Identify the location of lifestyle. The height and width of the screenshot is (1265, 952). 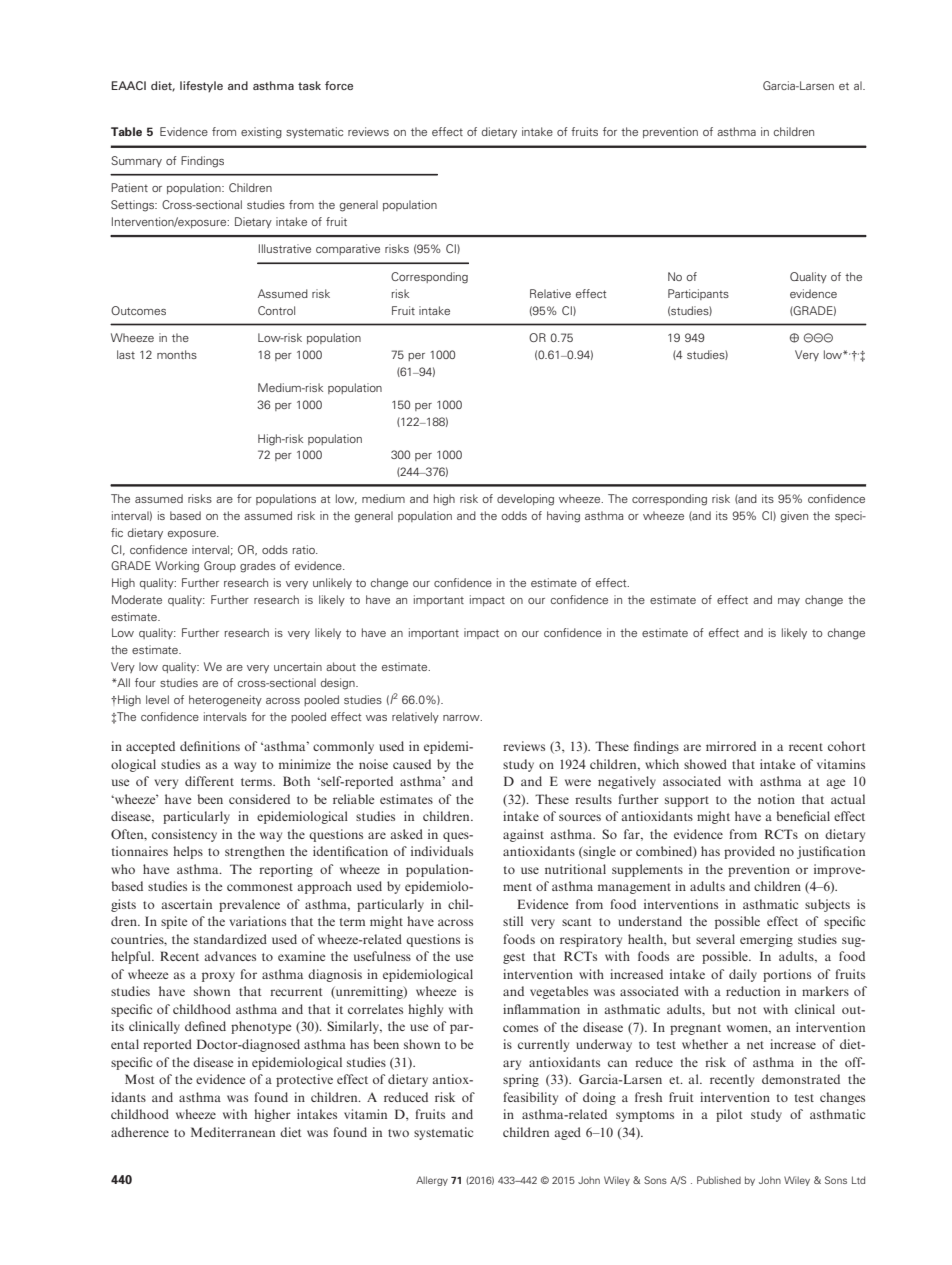
(201, 86).
